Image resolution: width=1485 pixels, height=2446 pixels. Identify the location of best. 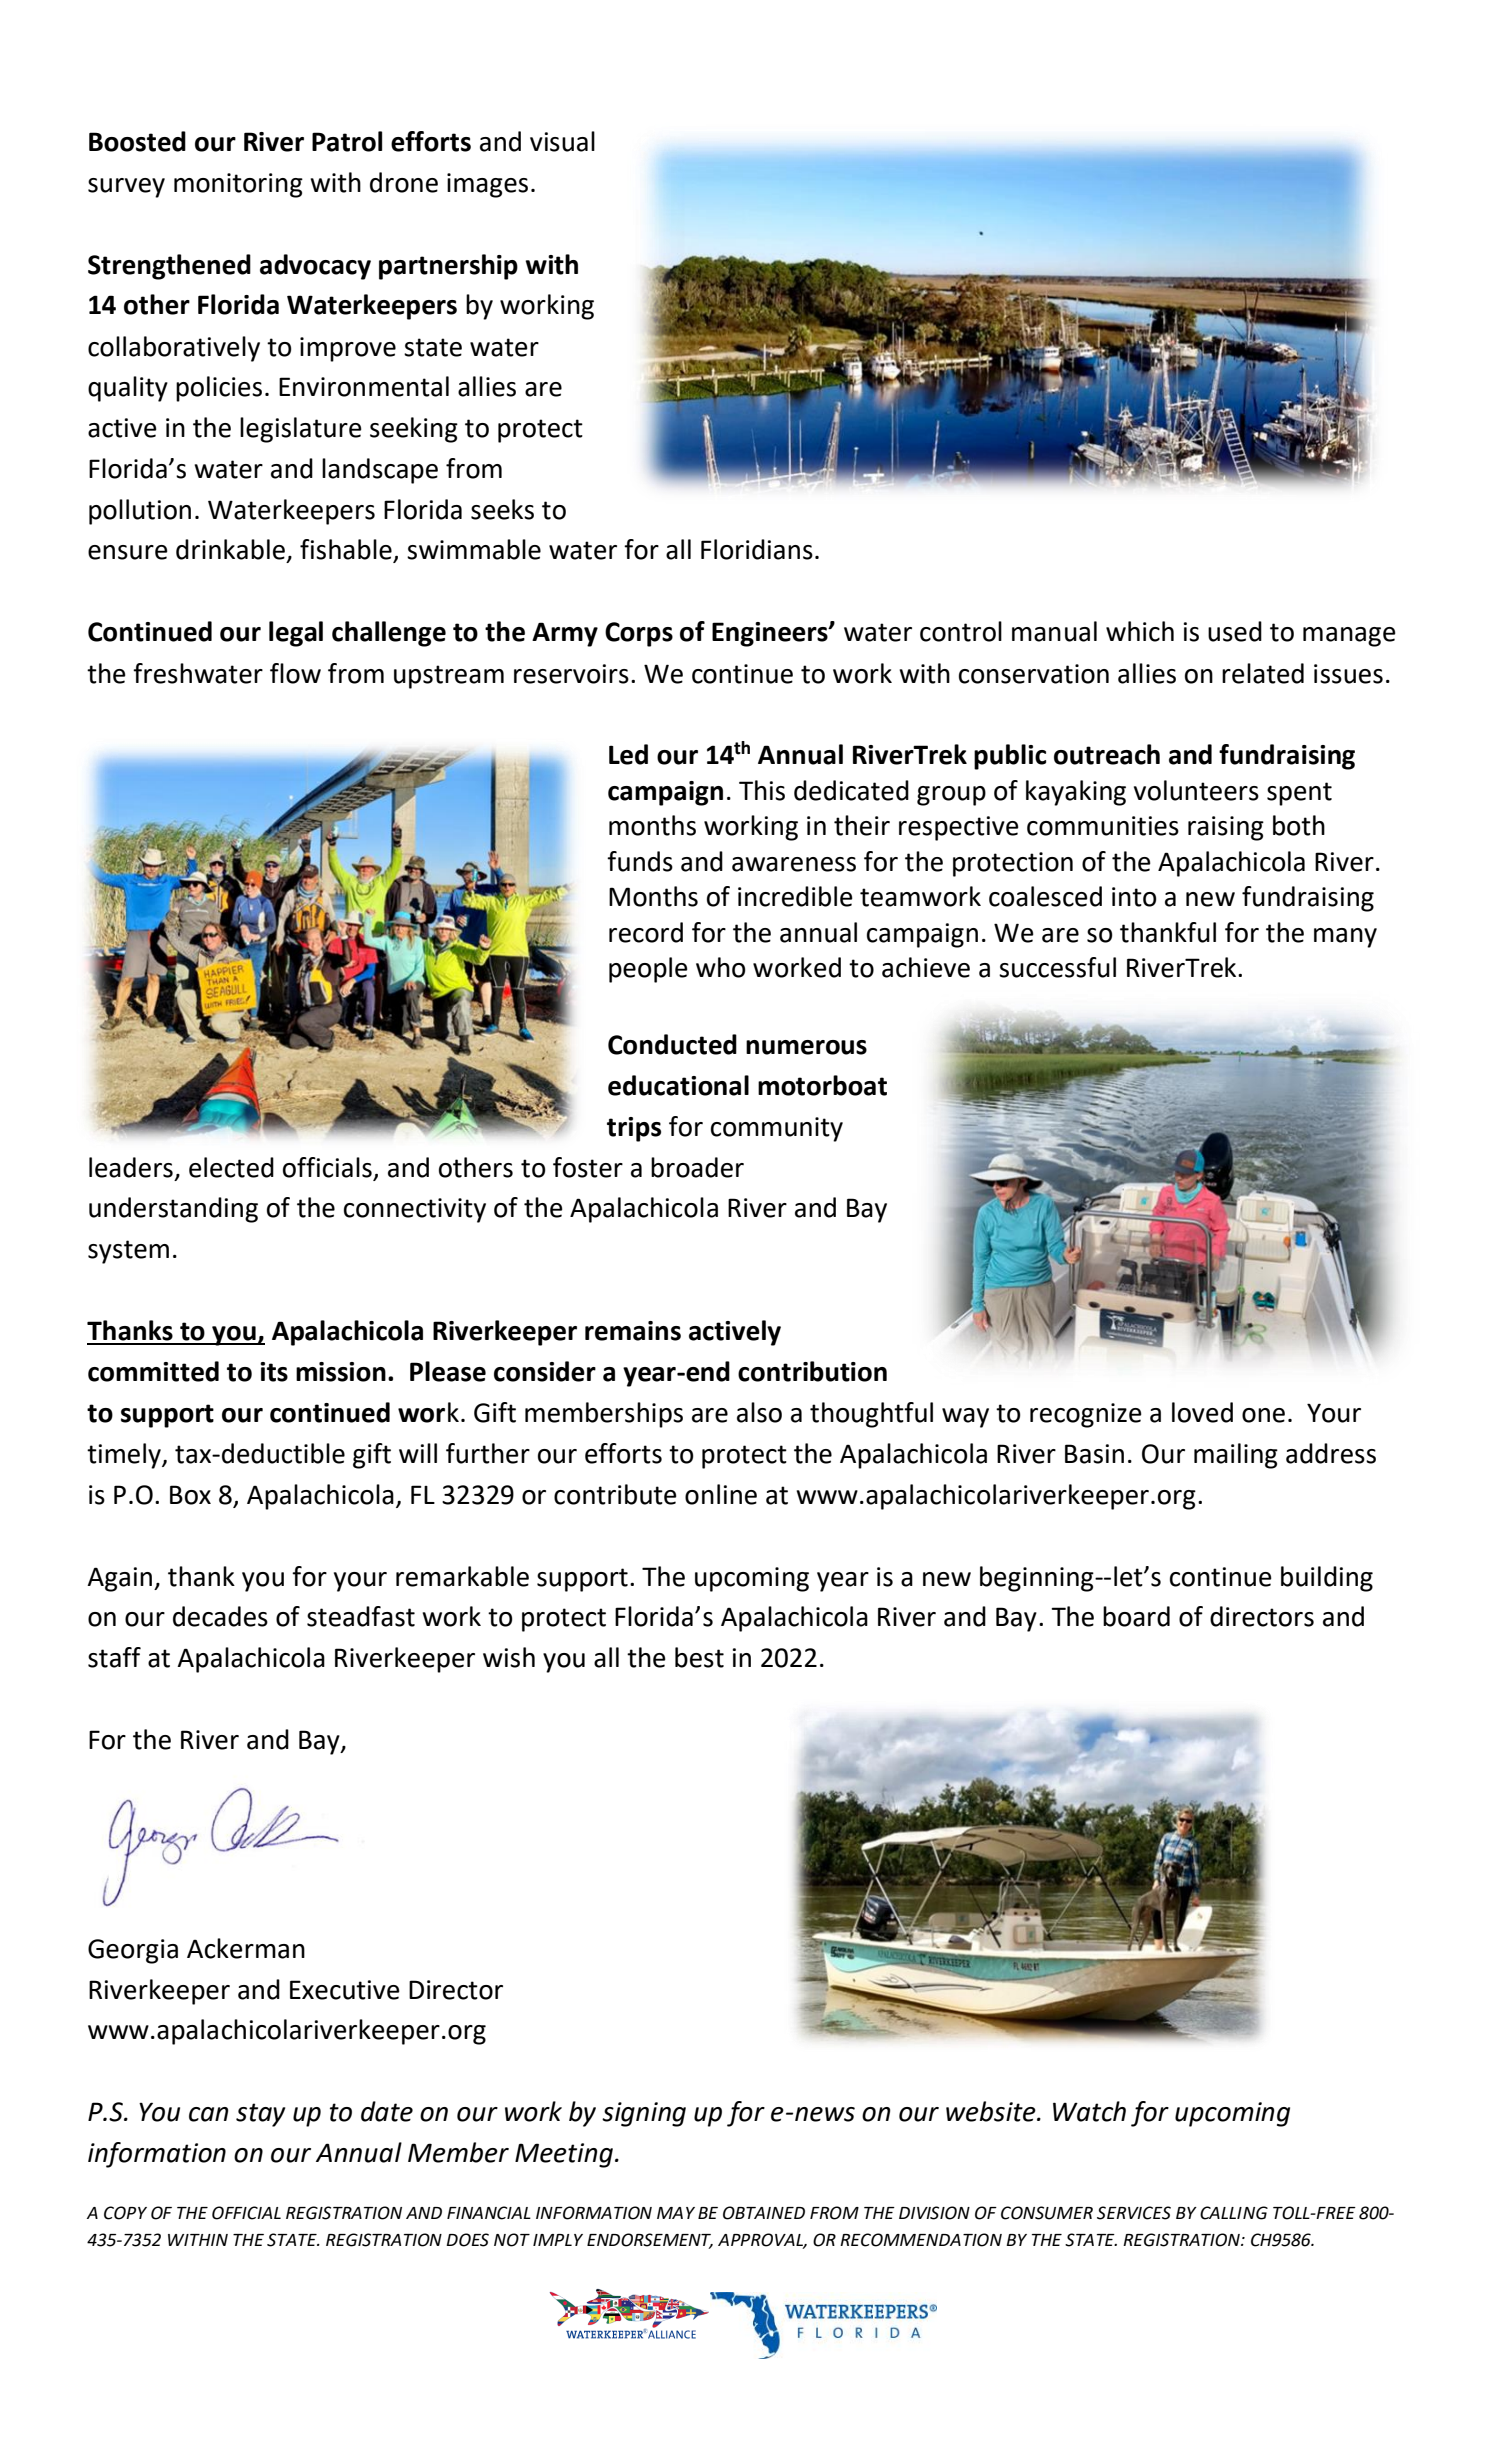
(699, 1657).
